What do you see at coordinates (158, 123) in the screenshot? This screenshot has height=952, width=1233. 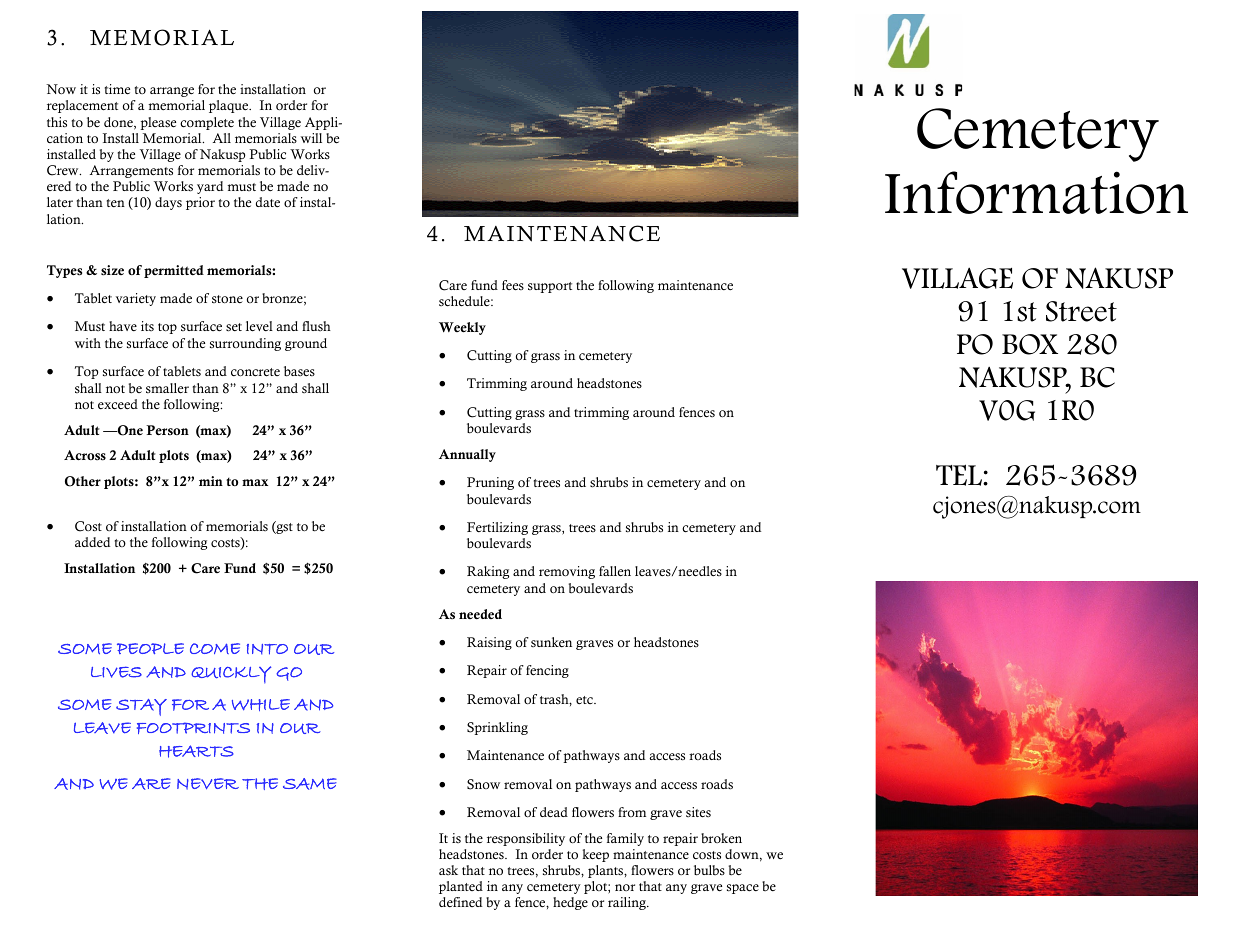 I see `please` at bounding box center [158, 123].
